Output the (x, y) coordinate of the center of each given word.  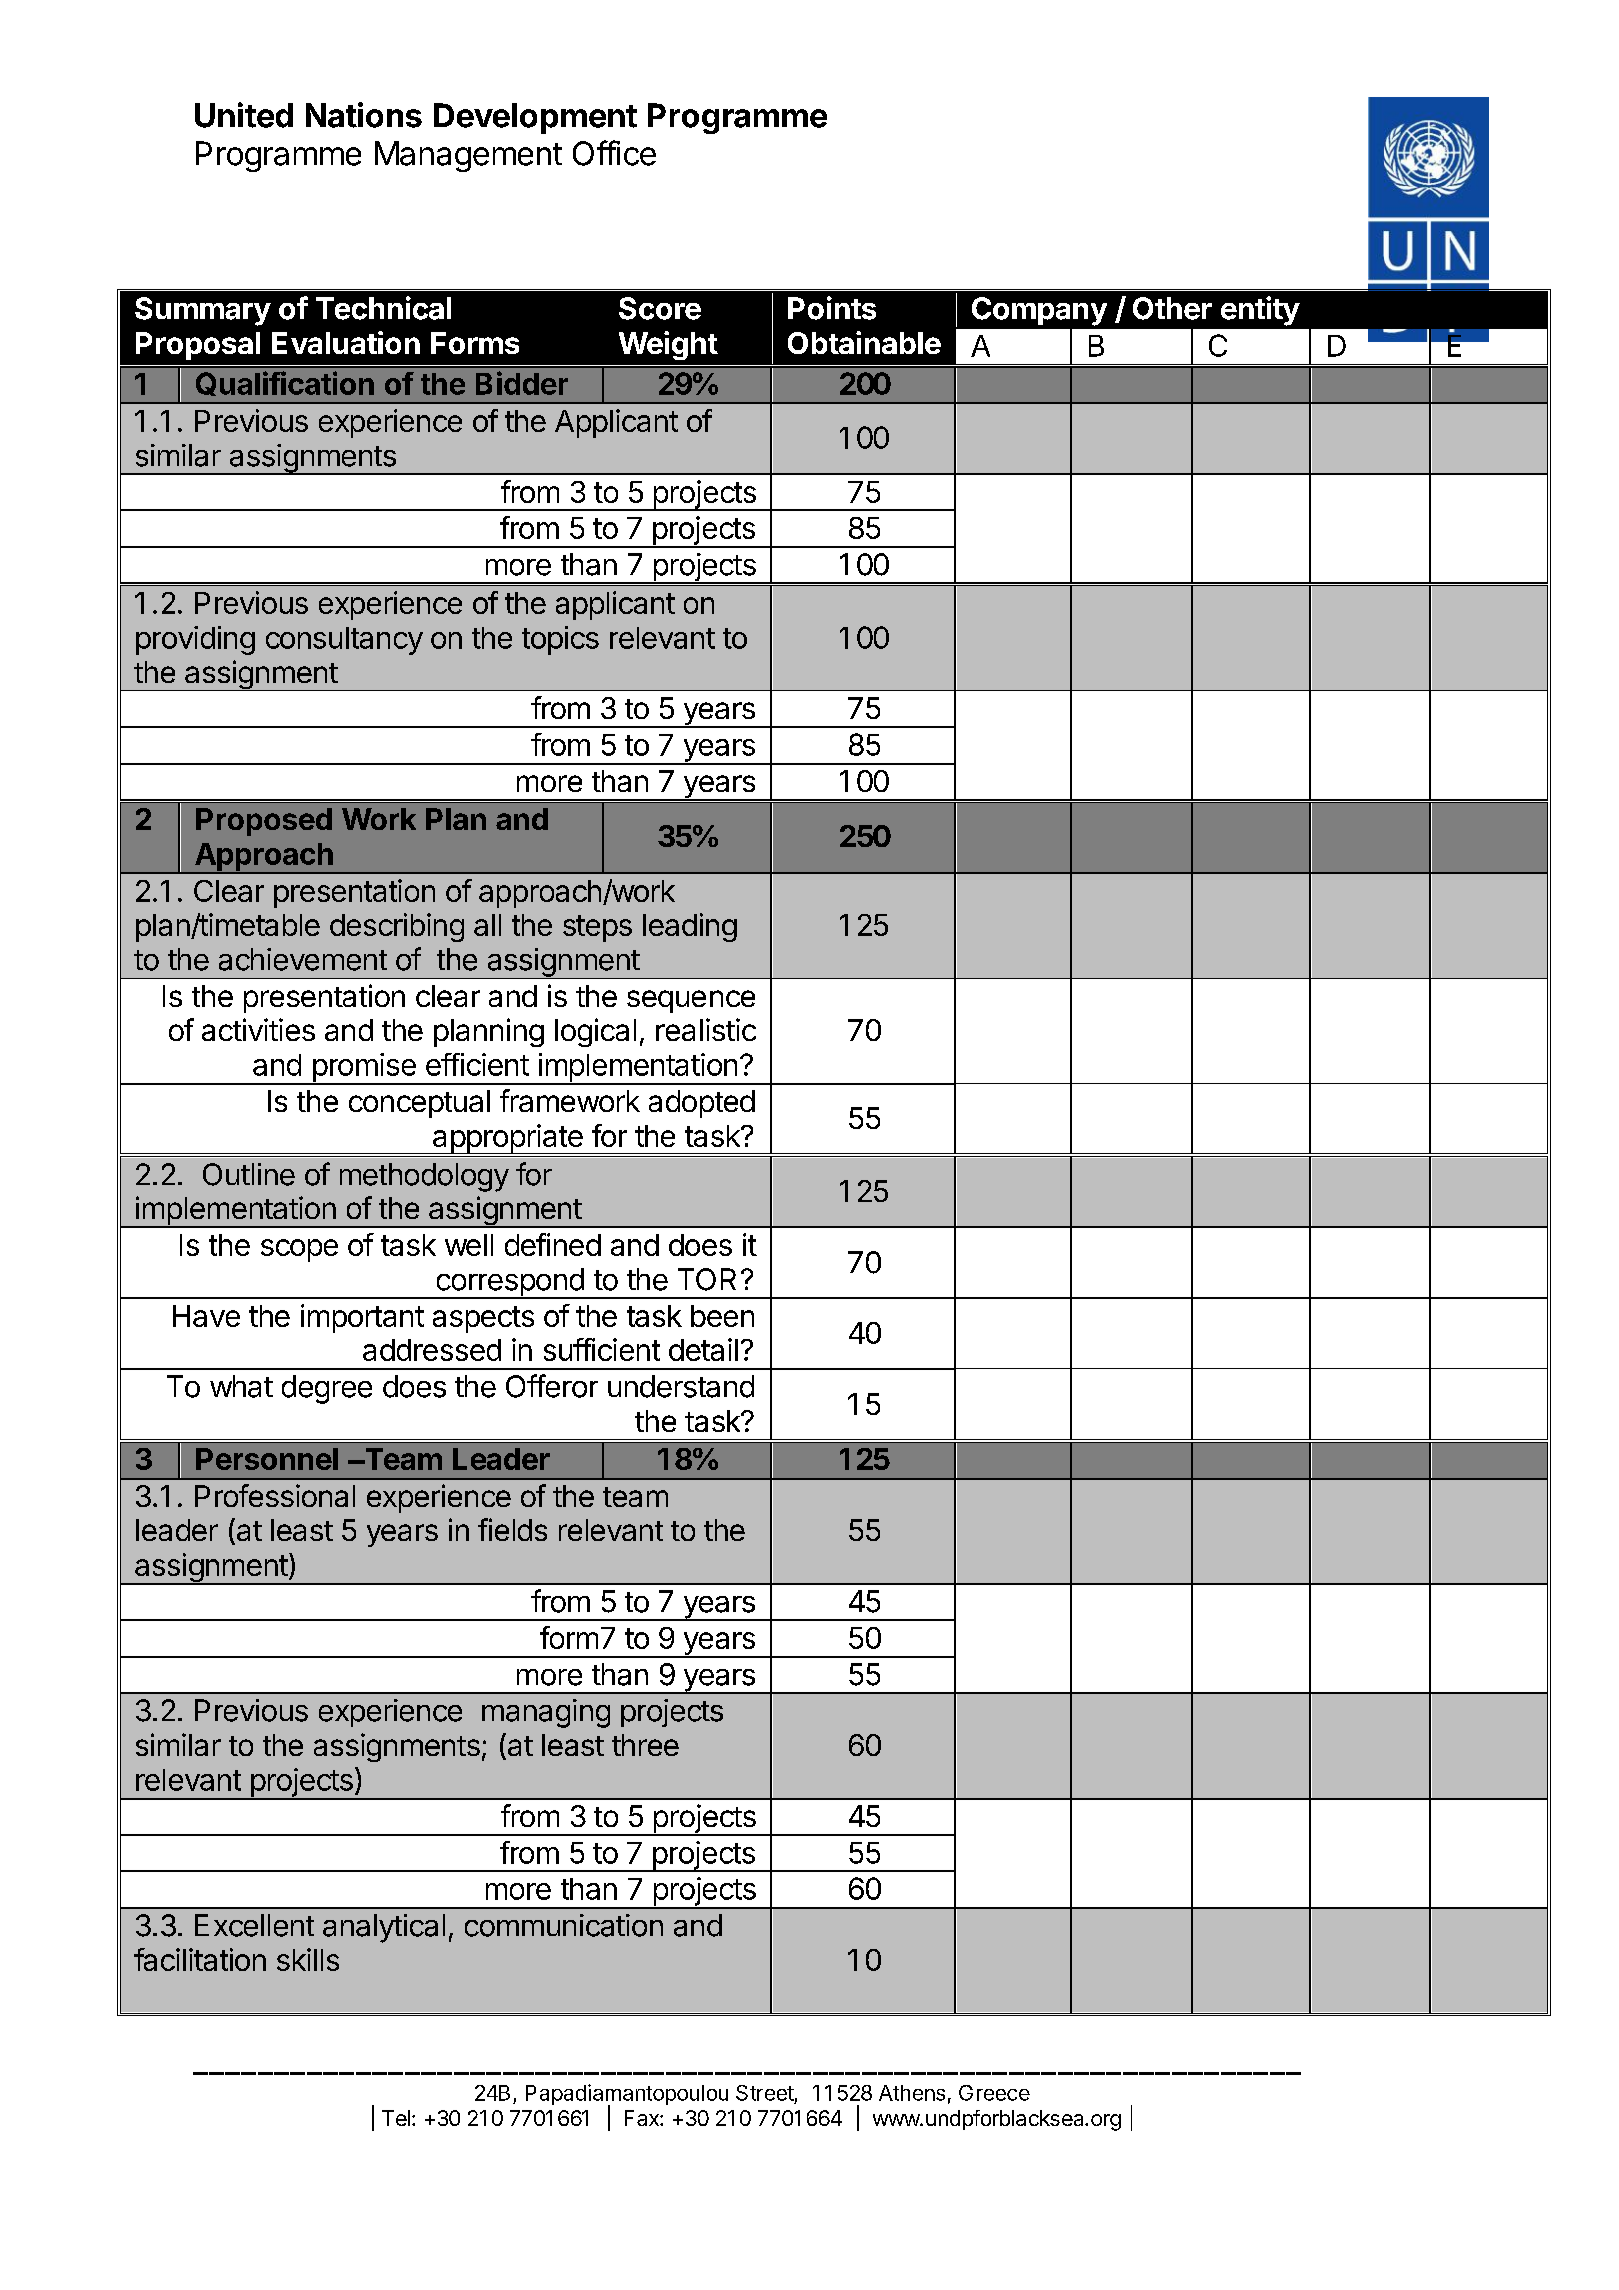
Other (1172, 308)
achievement (303, 959)
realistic (706, 1029)
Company (1039, 311)
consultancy (344, 641)
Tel (396, 2118)
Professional (275, 1495)
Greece (994, 2093)
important (362, 1318)
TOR (707, 1279)
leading (690, 927)
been (722, 1316)
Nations (364, 115)
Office (614, 153)
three (645, 1745)
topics (560, 640)
